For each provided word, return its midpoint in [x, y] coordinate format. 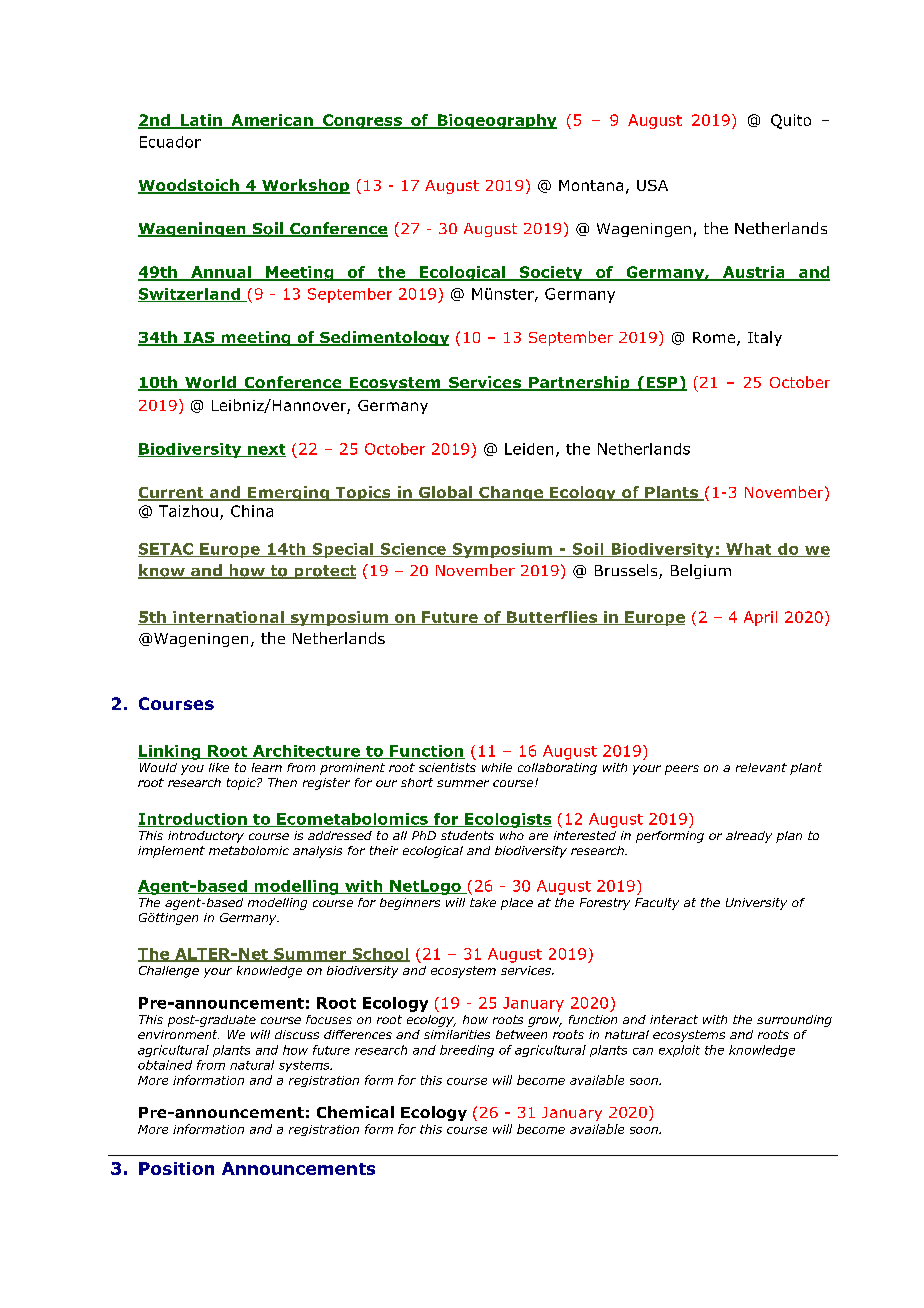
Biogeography [496, 121]
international [228, 618]
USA [652, 185]
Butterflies [552, 618]
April [760, 618]
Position [176, 1168]
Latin [201, 121]
